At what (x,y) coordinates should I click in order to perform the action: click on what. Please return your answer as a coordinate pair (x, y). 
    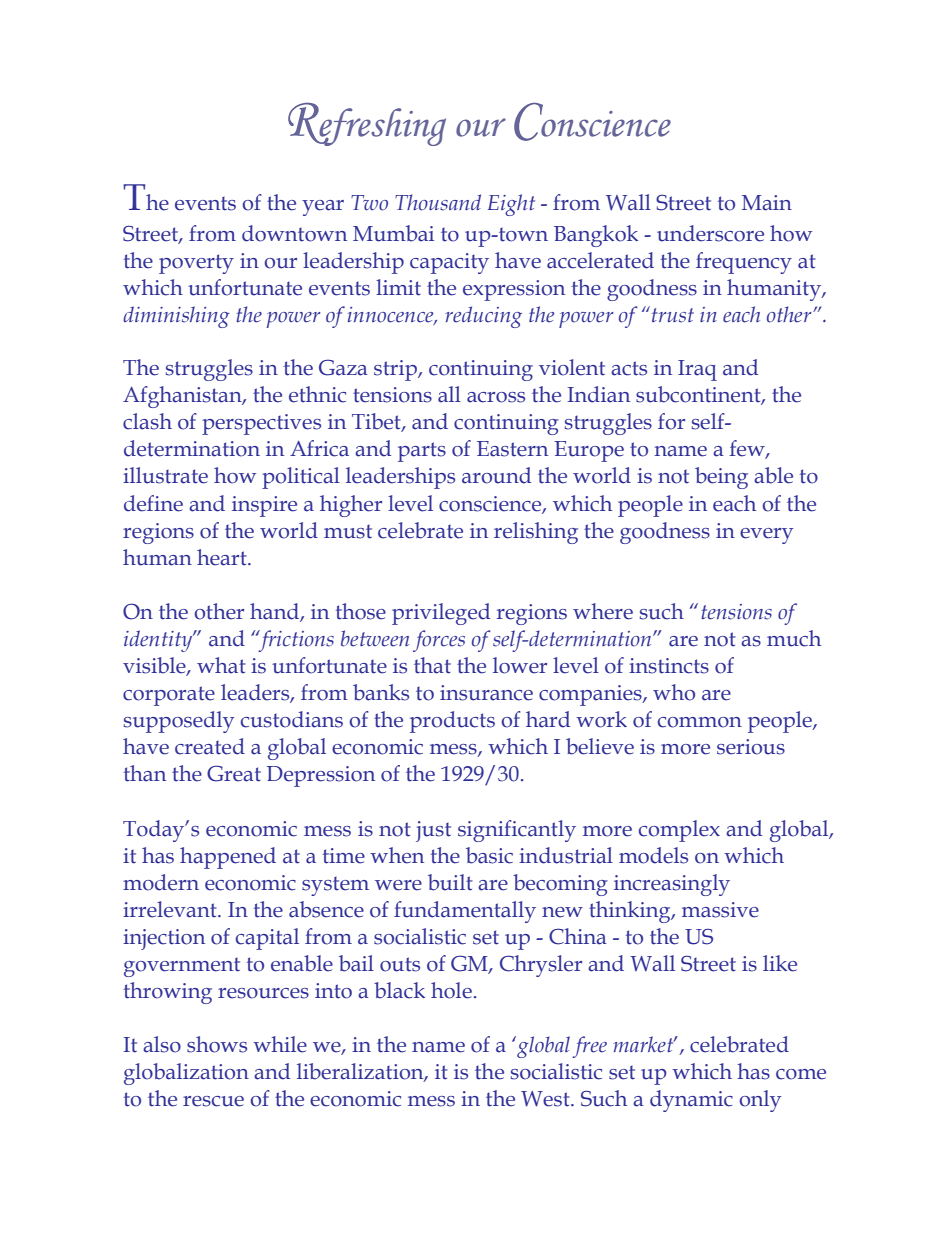
    Looking at the image, I should click on (221, 665).
